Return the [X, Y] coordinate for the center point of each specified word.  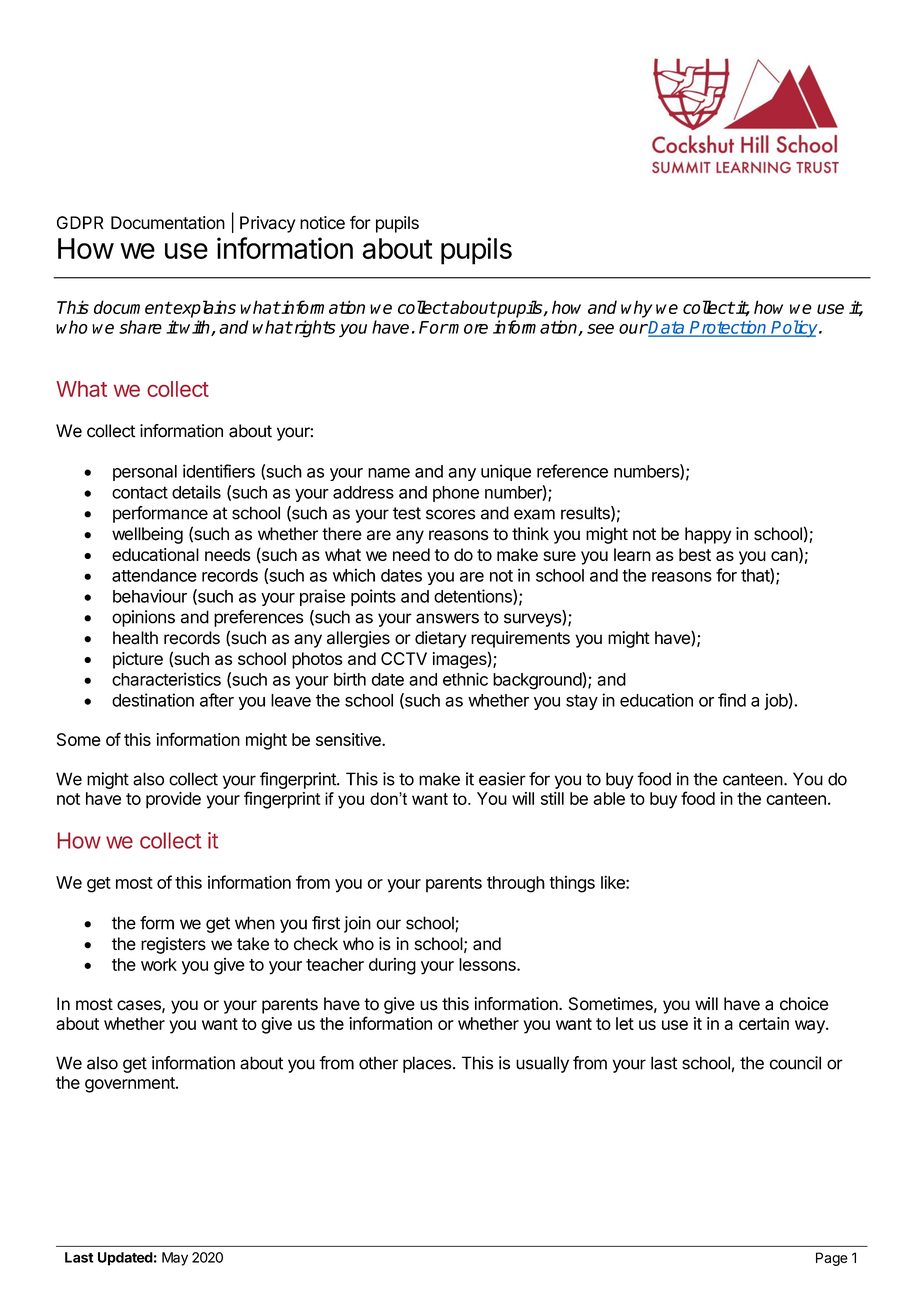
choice [804, 1004]
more [467, 329]
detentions [474, 597]
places [427, 1064]
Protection [728, 328]
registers [173, 945]
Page [832, 1259]
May [175, 1259]
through [516, 884]
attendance [154, 575]
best [695, 554]
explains [204, 309]
